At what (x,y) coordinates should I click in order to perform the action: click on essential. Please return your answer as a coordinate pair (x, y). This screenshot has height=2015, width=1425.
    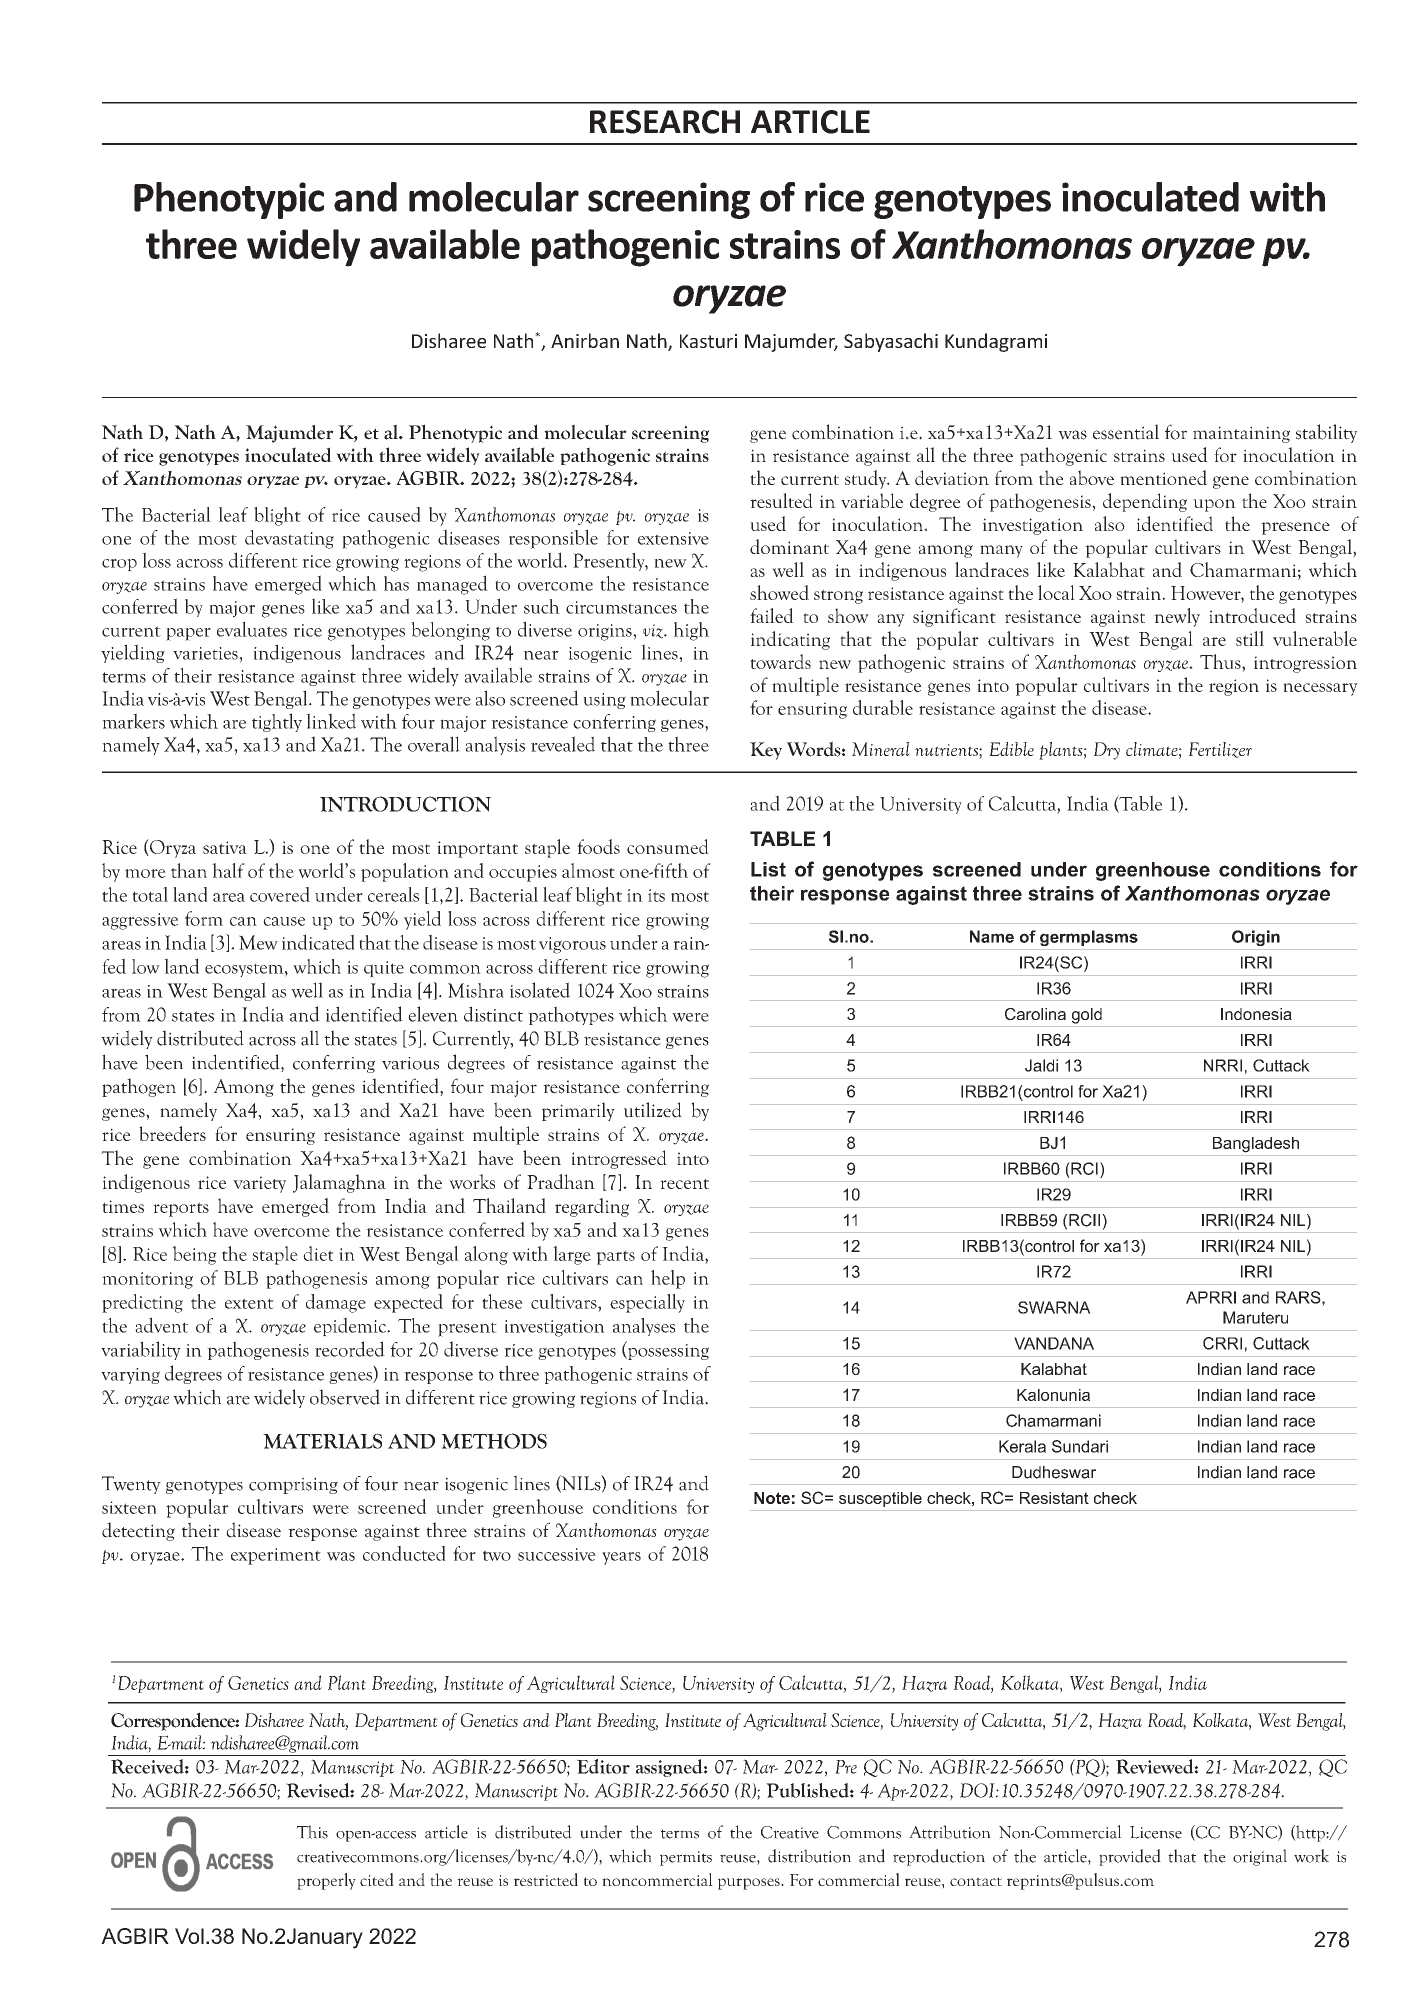
    Looking at the image, I should click on (1126, 432).
